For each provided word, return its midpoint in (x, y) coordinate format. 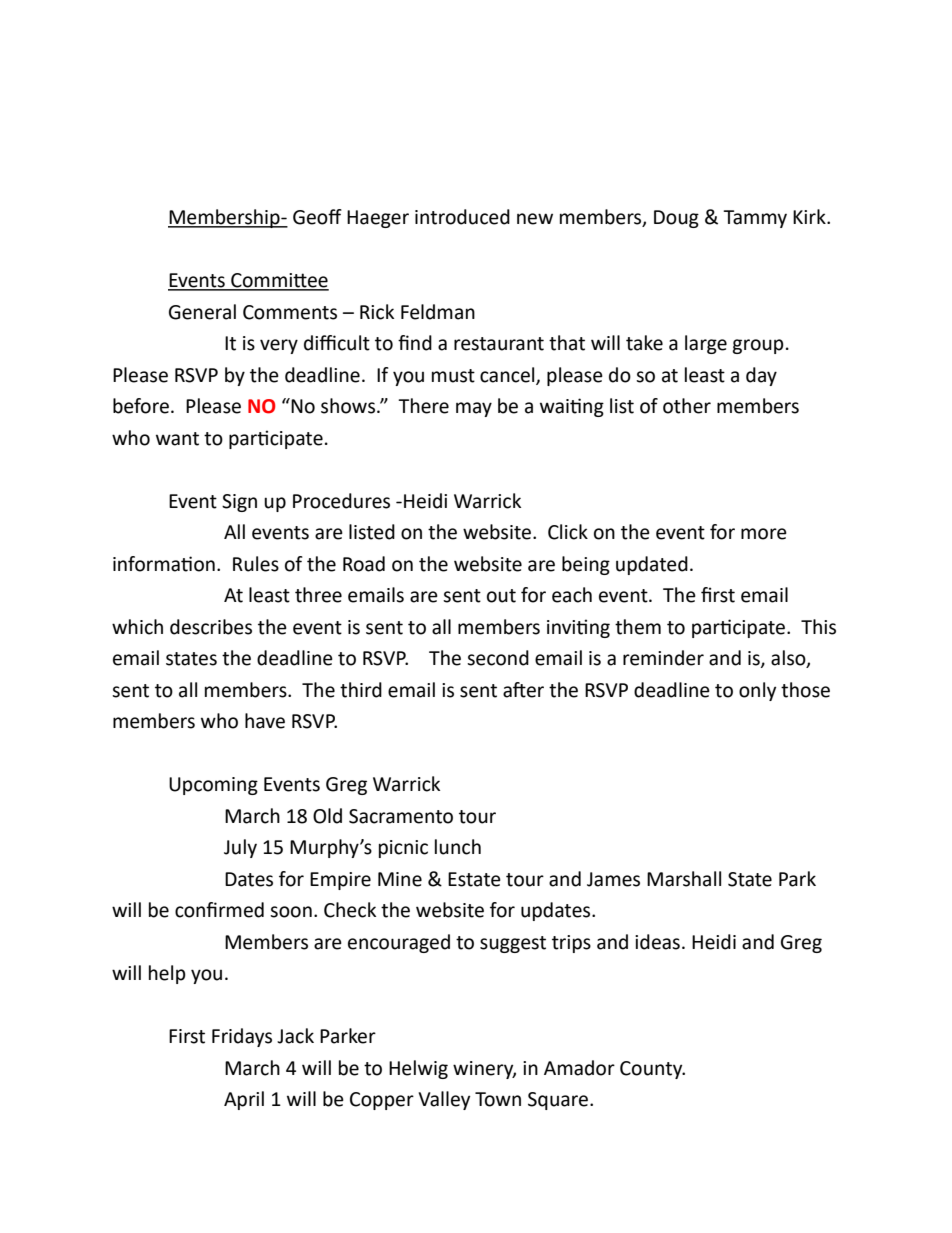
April (244, 1100)
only (757, 691)
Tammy (755, 219)
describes (211, 627)
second (498, 658)
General (202, 312)
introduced (462, 217)
